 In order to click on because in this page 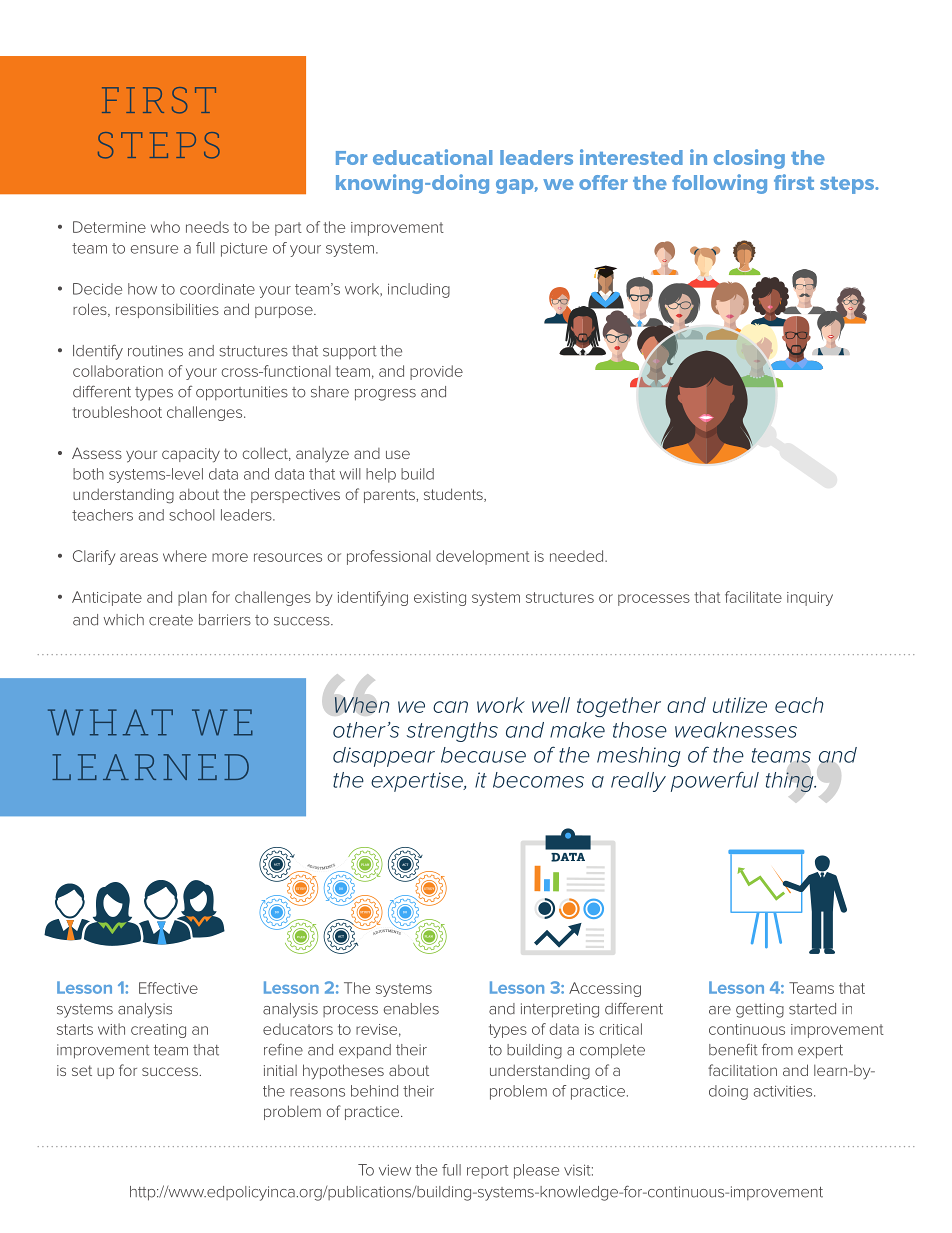, I will do `click(483, 755)`.
